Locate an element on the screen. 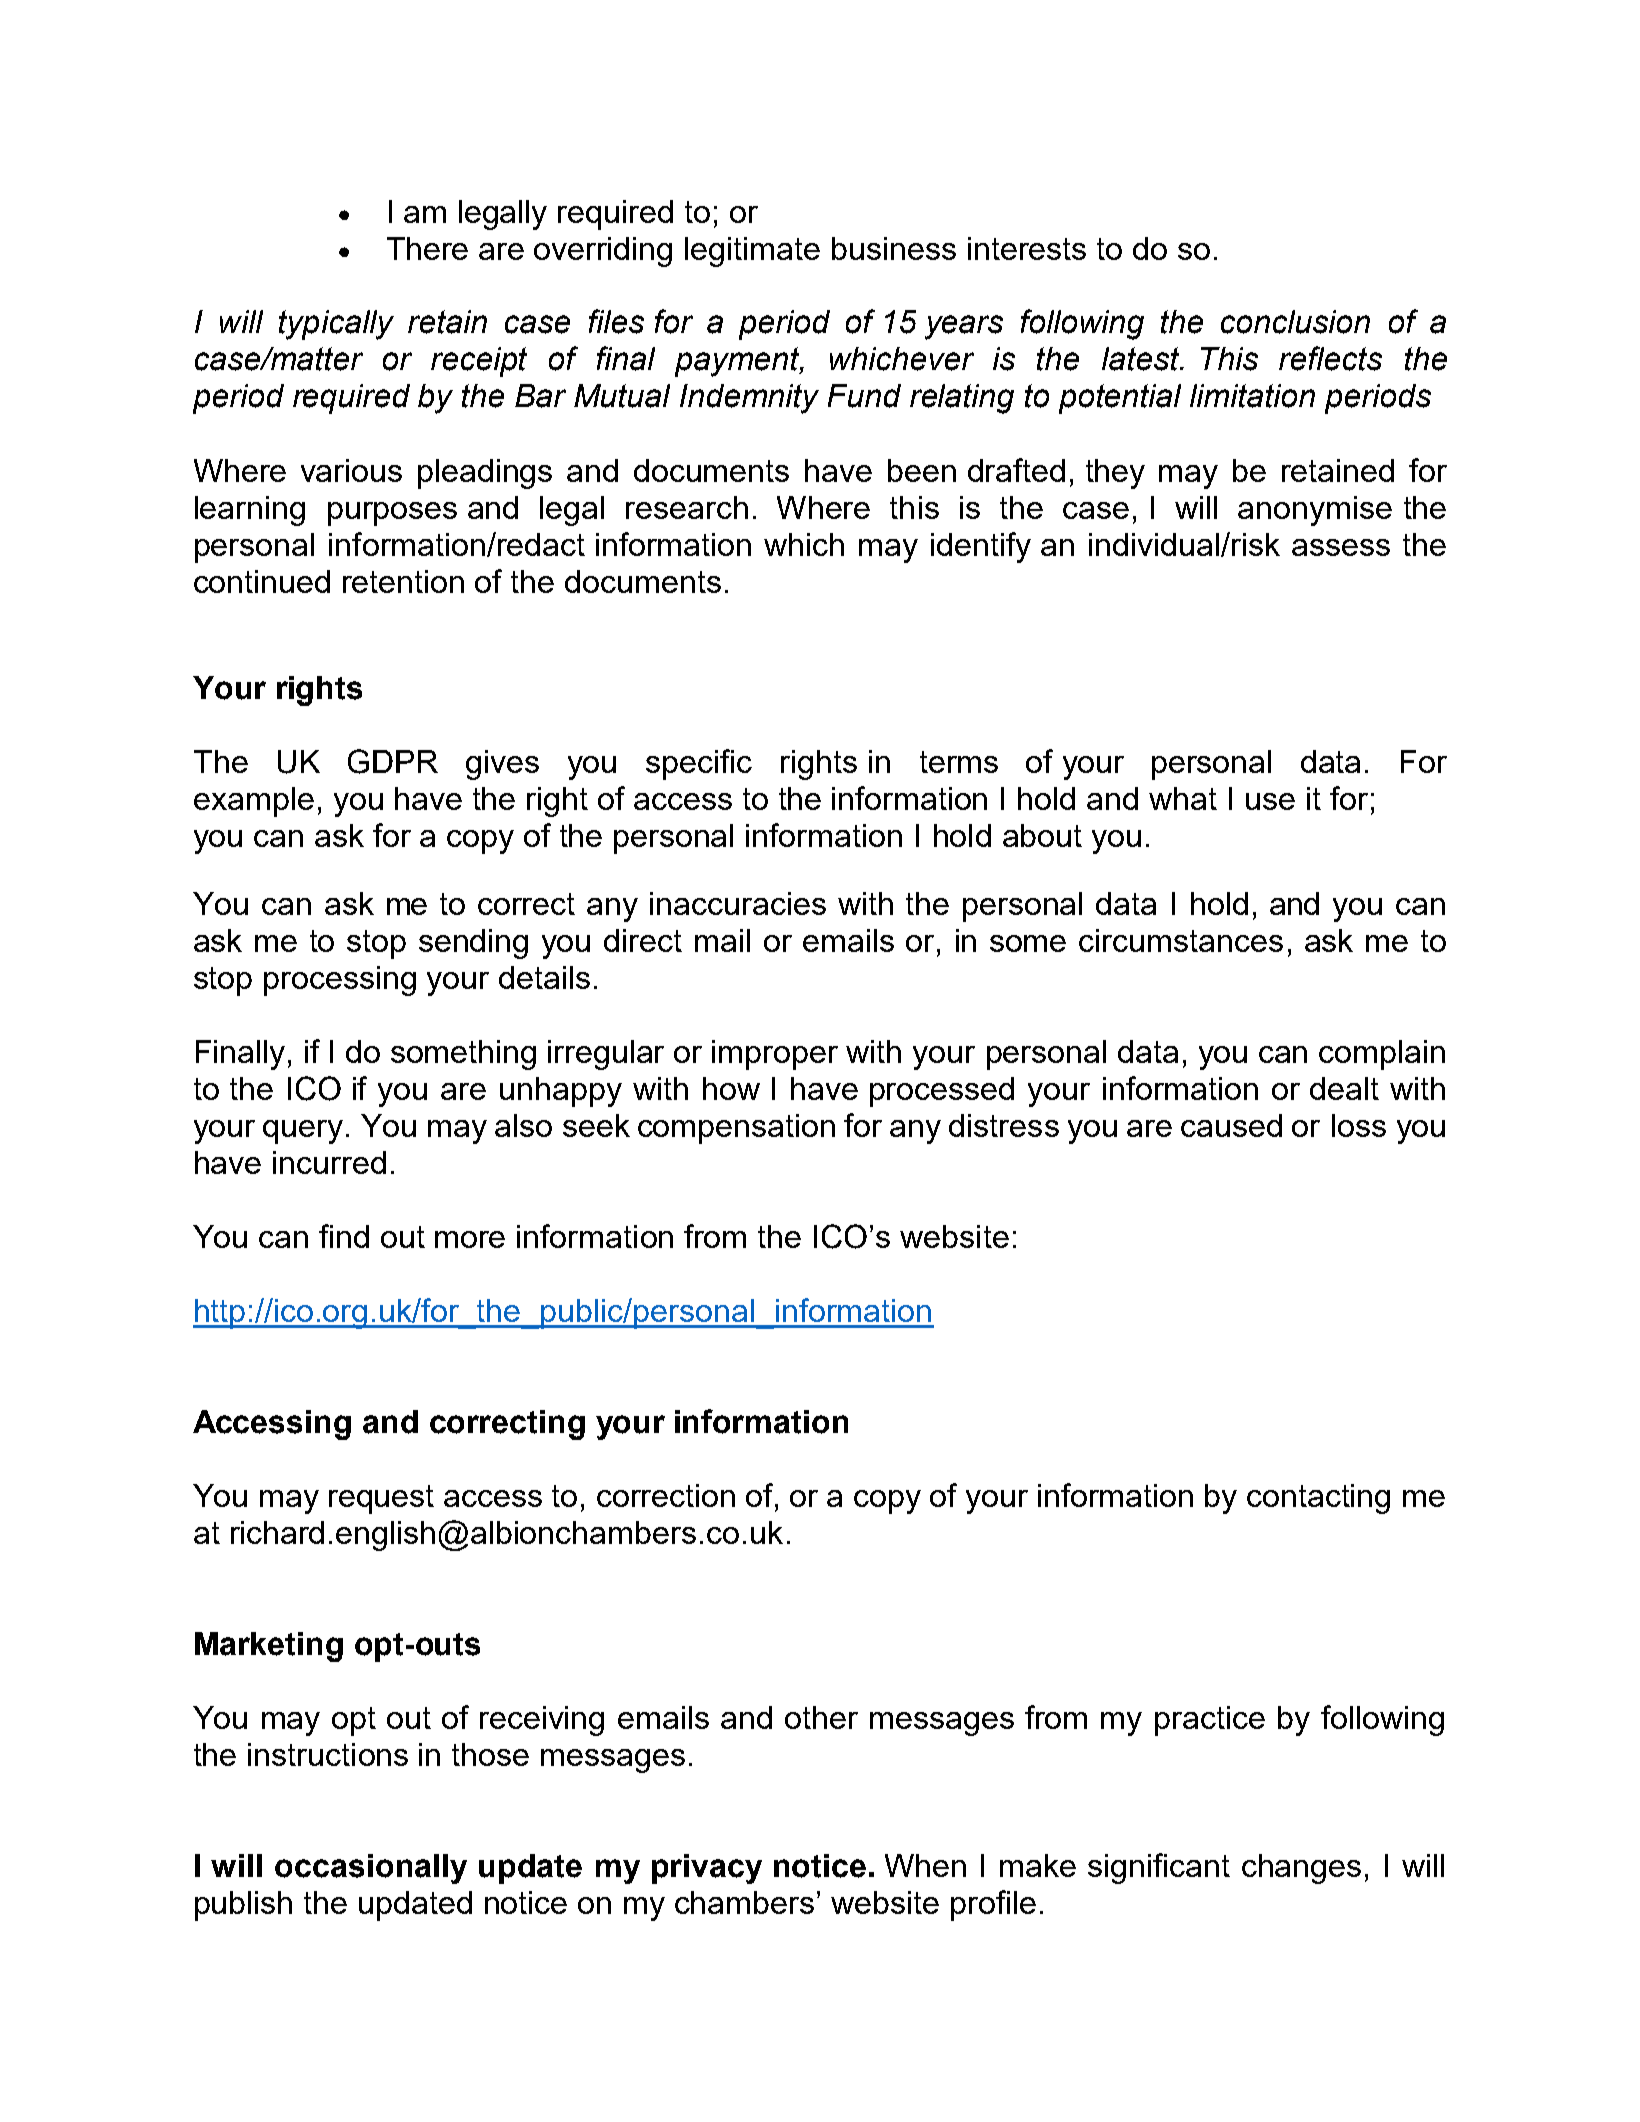  legitimate is located at coordinates (752, 252).
